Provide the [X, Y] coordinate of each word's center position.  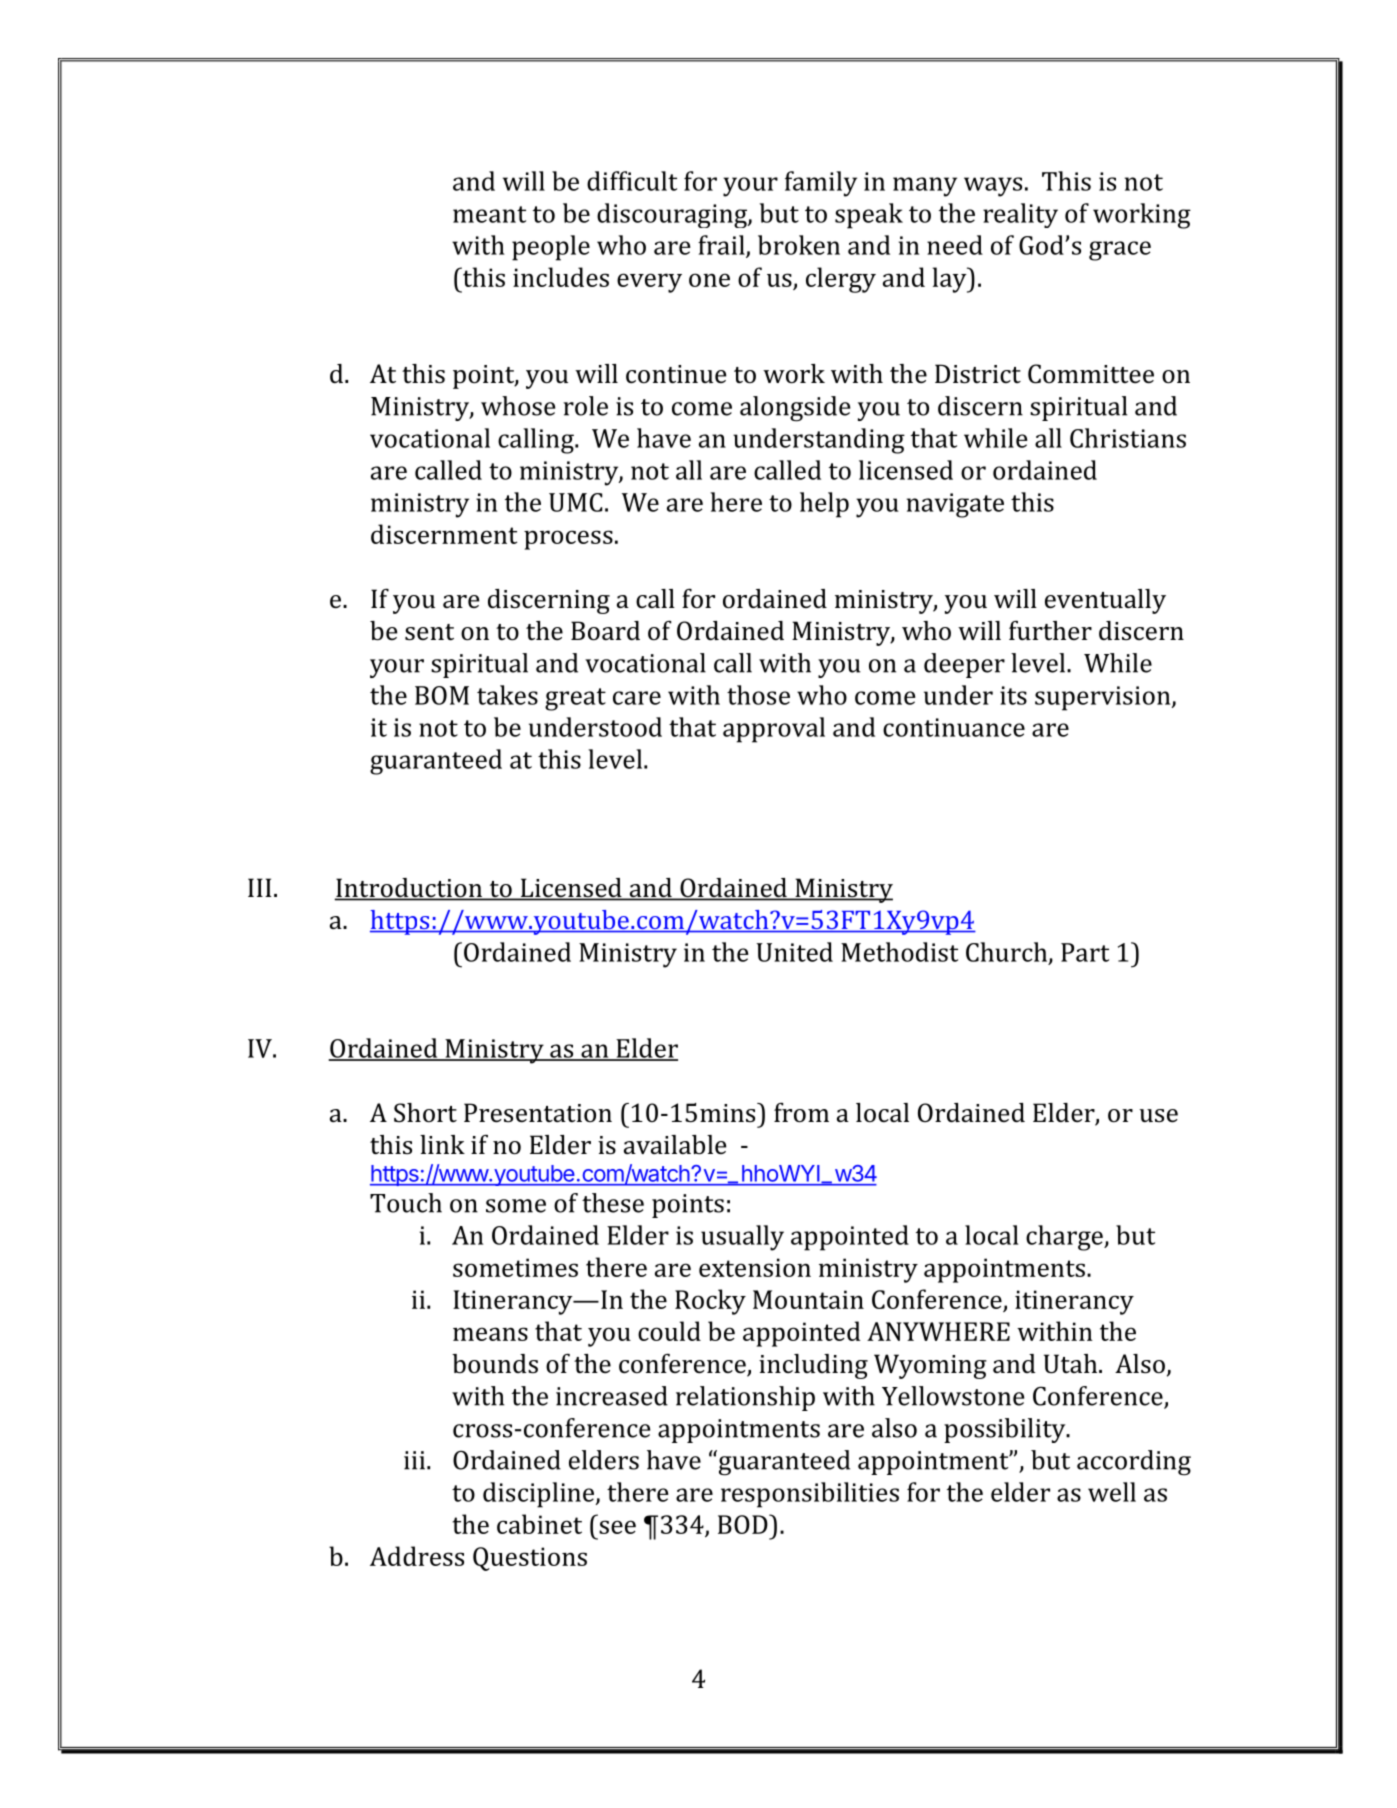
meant [489, 214]
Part [1085, 952]
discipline [540, 1495]
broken [799, 245]
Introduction [409, 889]
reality [1020, 215]
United [794, 952]
